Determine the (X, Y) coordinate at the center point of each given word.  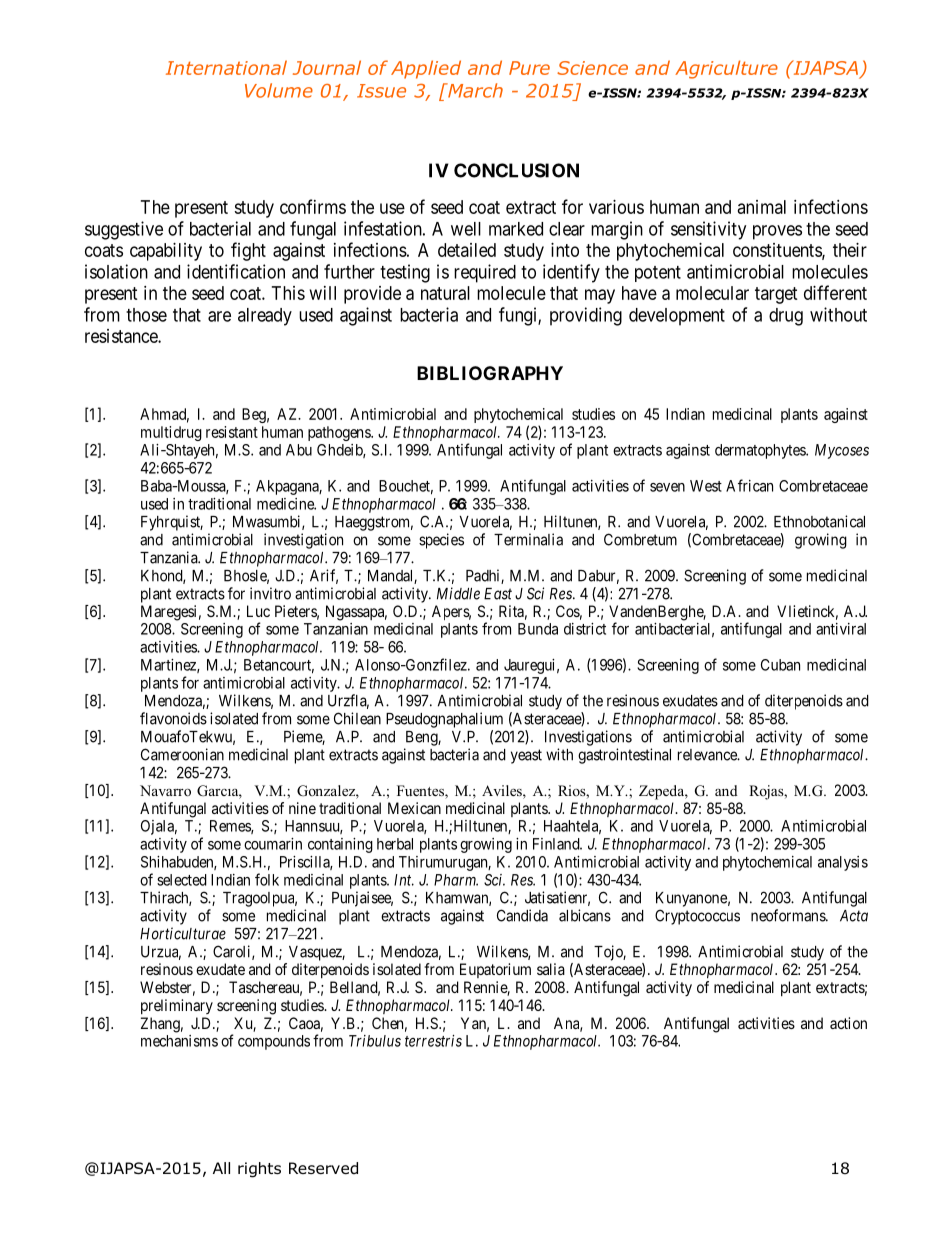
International (226, 67)
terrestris (433, 1041)
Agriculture (726, 69)
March (474, 90)
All (221, 1168)
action (848, 1023)
